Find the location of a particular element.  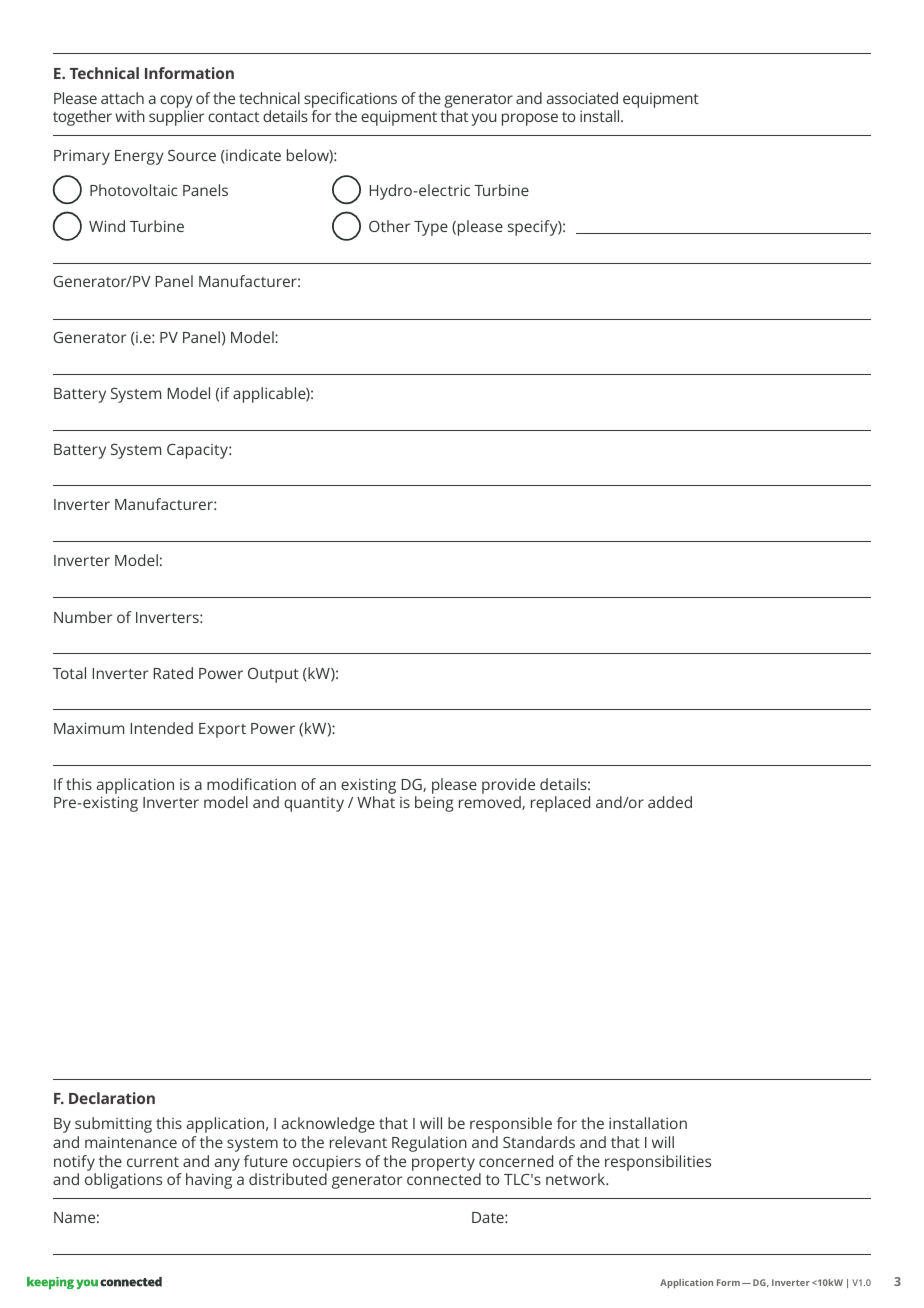

specifications is located at coordinates (350, 100).
